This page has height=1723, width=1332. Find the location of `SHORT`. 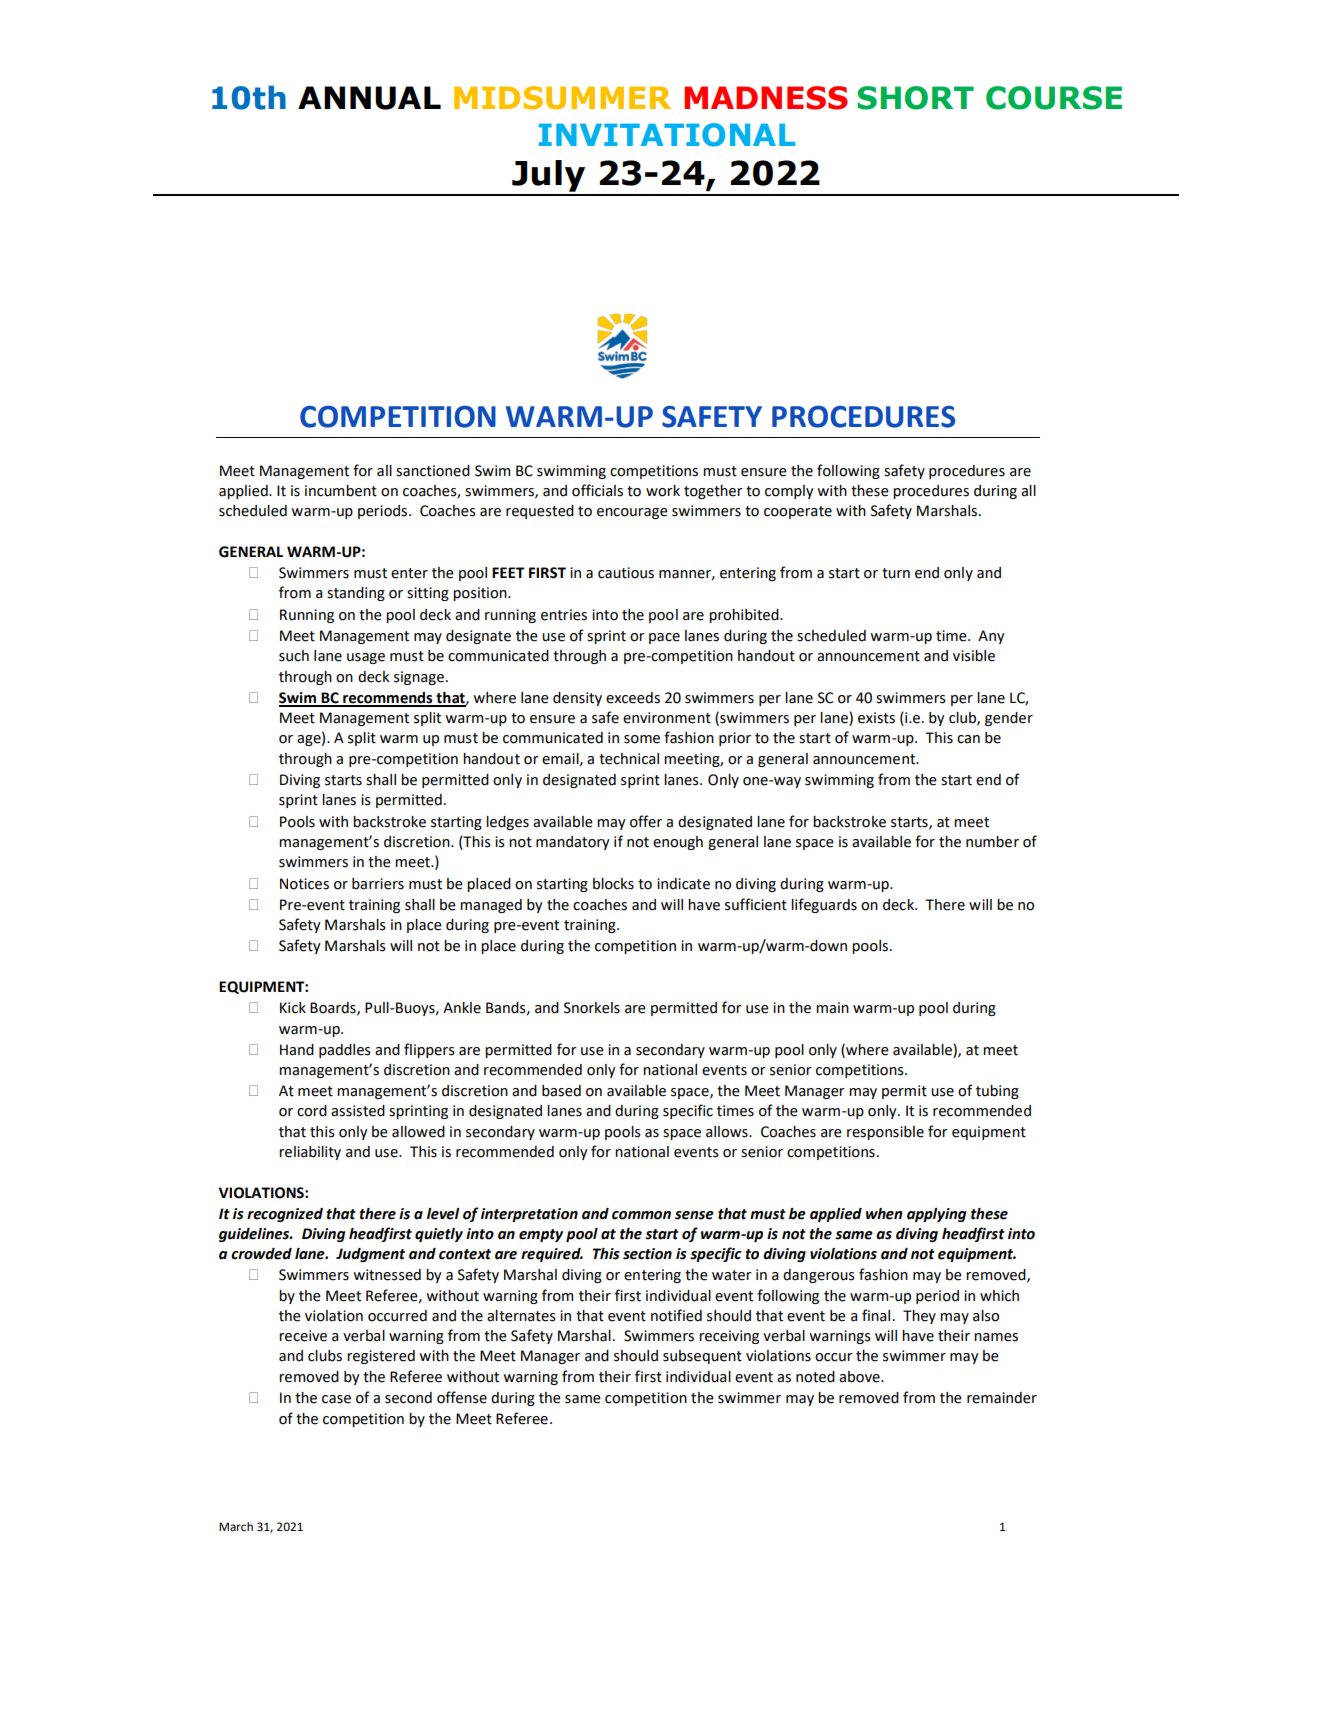

SHORT is located at coordinates (915, 98).
